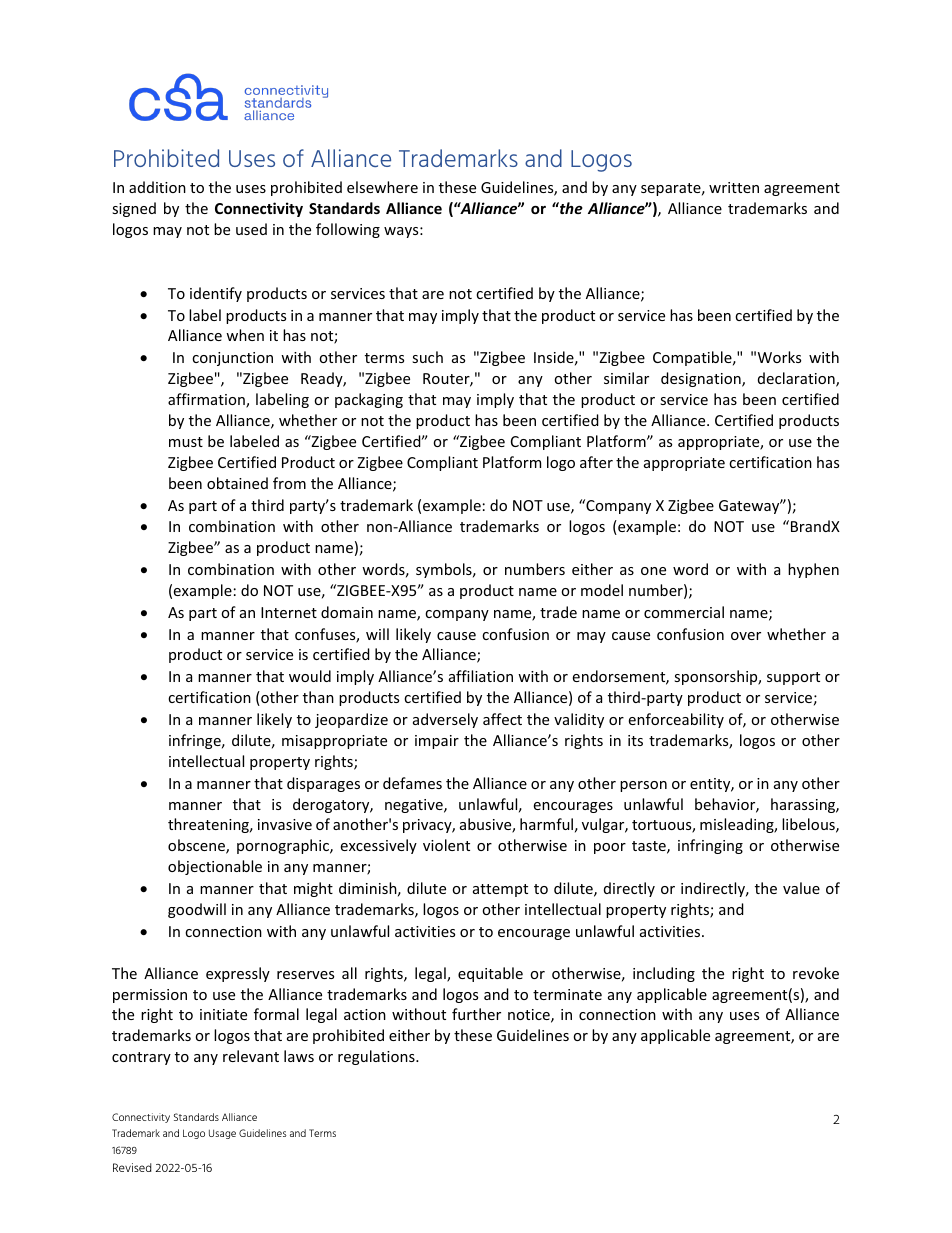 This document has height=1233, width=952. I want to click on used, so click(251, 229).
